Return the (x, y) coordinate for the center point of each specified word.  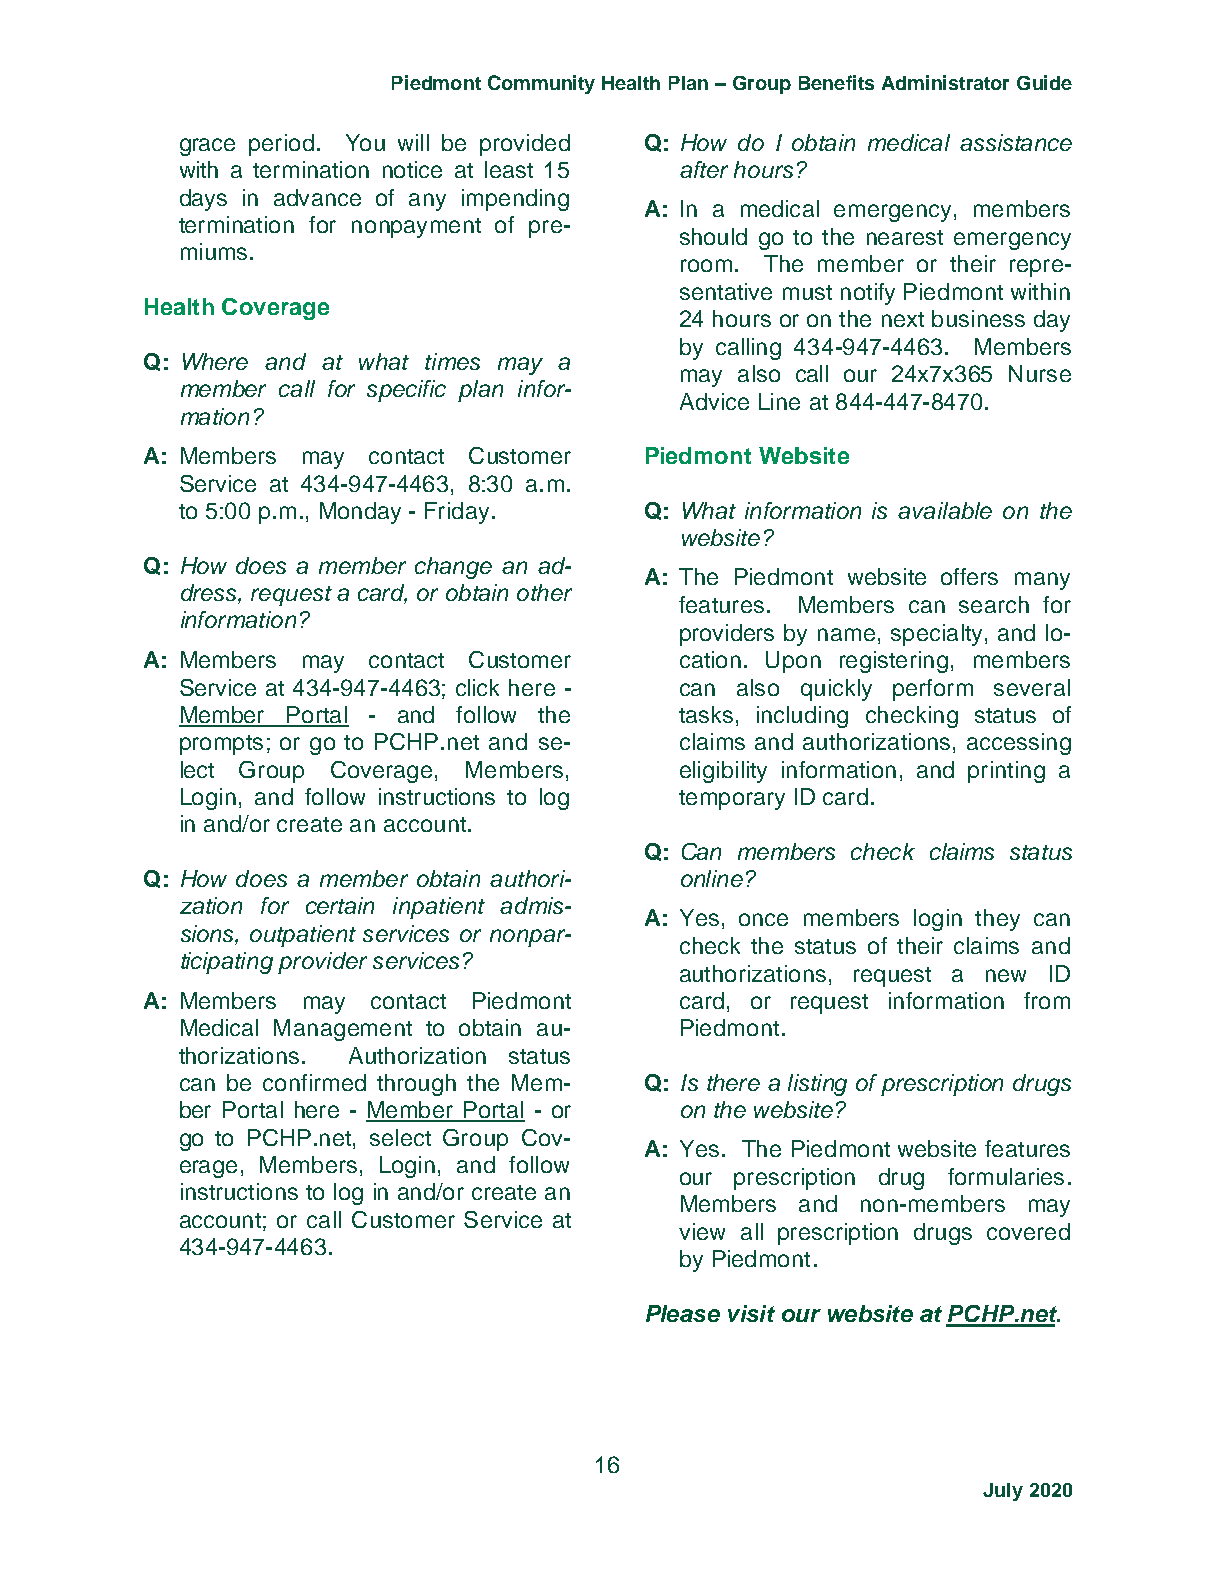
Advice (714, 401)
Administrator (945, 82)
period (281, 145)
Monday (360, 513)
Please (683, 1313)
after (704, 169)
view (702, 1231)
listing (817, 1085)
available (945, 510)
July (1003, 1492)
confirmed (314, 1082)
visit (751, 1313)
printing (1006, 772)
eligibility (723, 772)
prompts (221, 745)
